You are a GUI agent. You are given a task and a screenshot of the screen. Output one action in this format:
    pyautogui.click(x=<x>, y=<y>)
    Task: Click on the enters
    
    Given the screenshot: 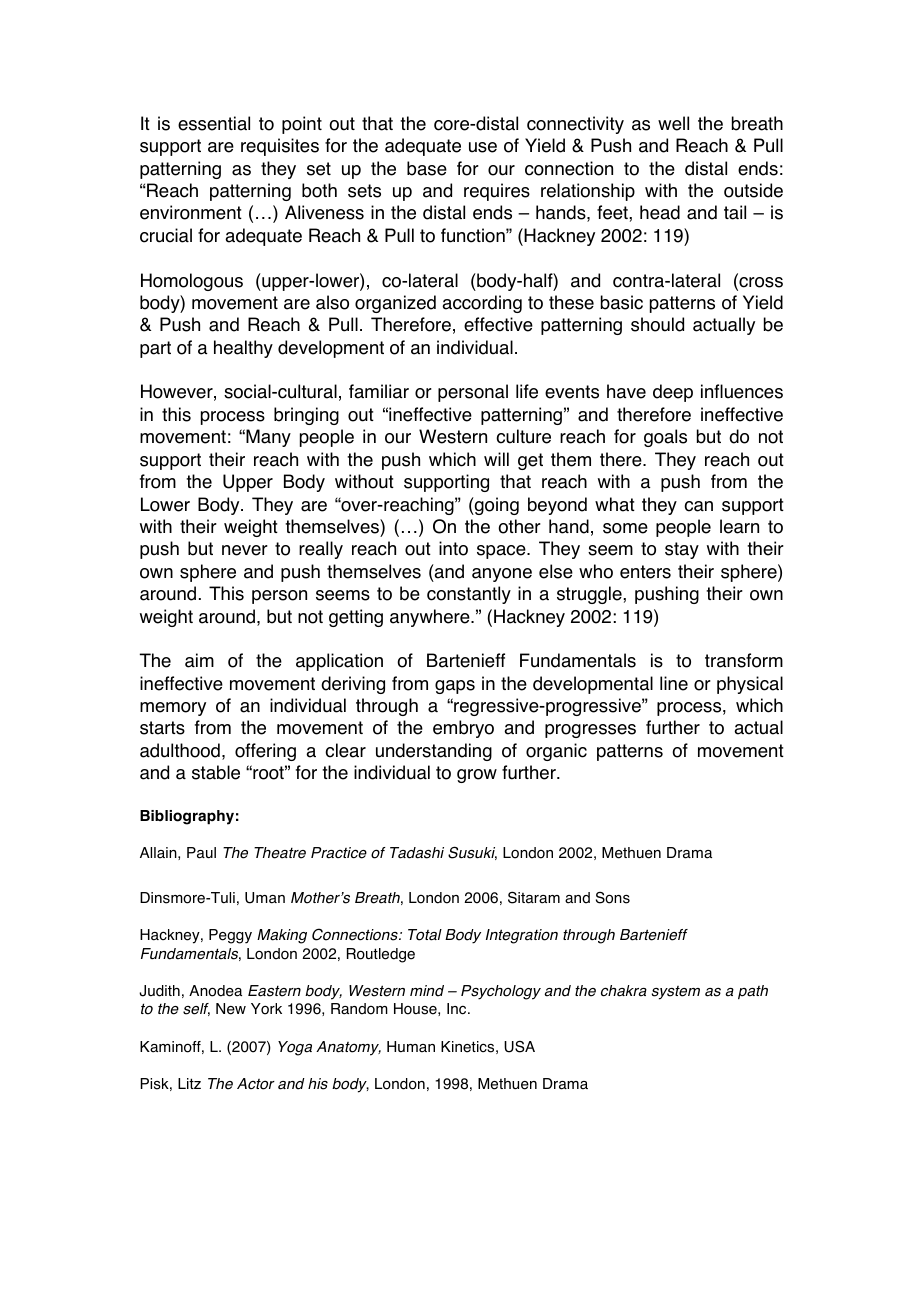 What is the action you would take?
    pyautogui.click(x=645, y=572)
